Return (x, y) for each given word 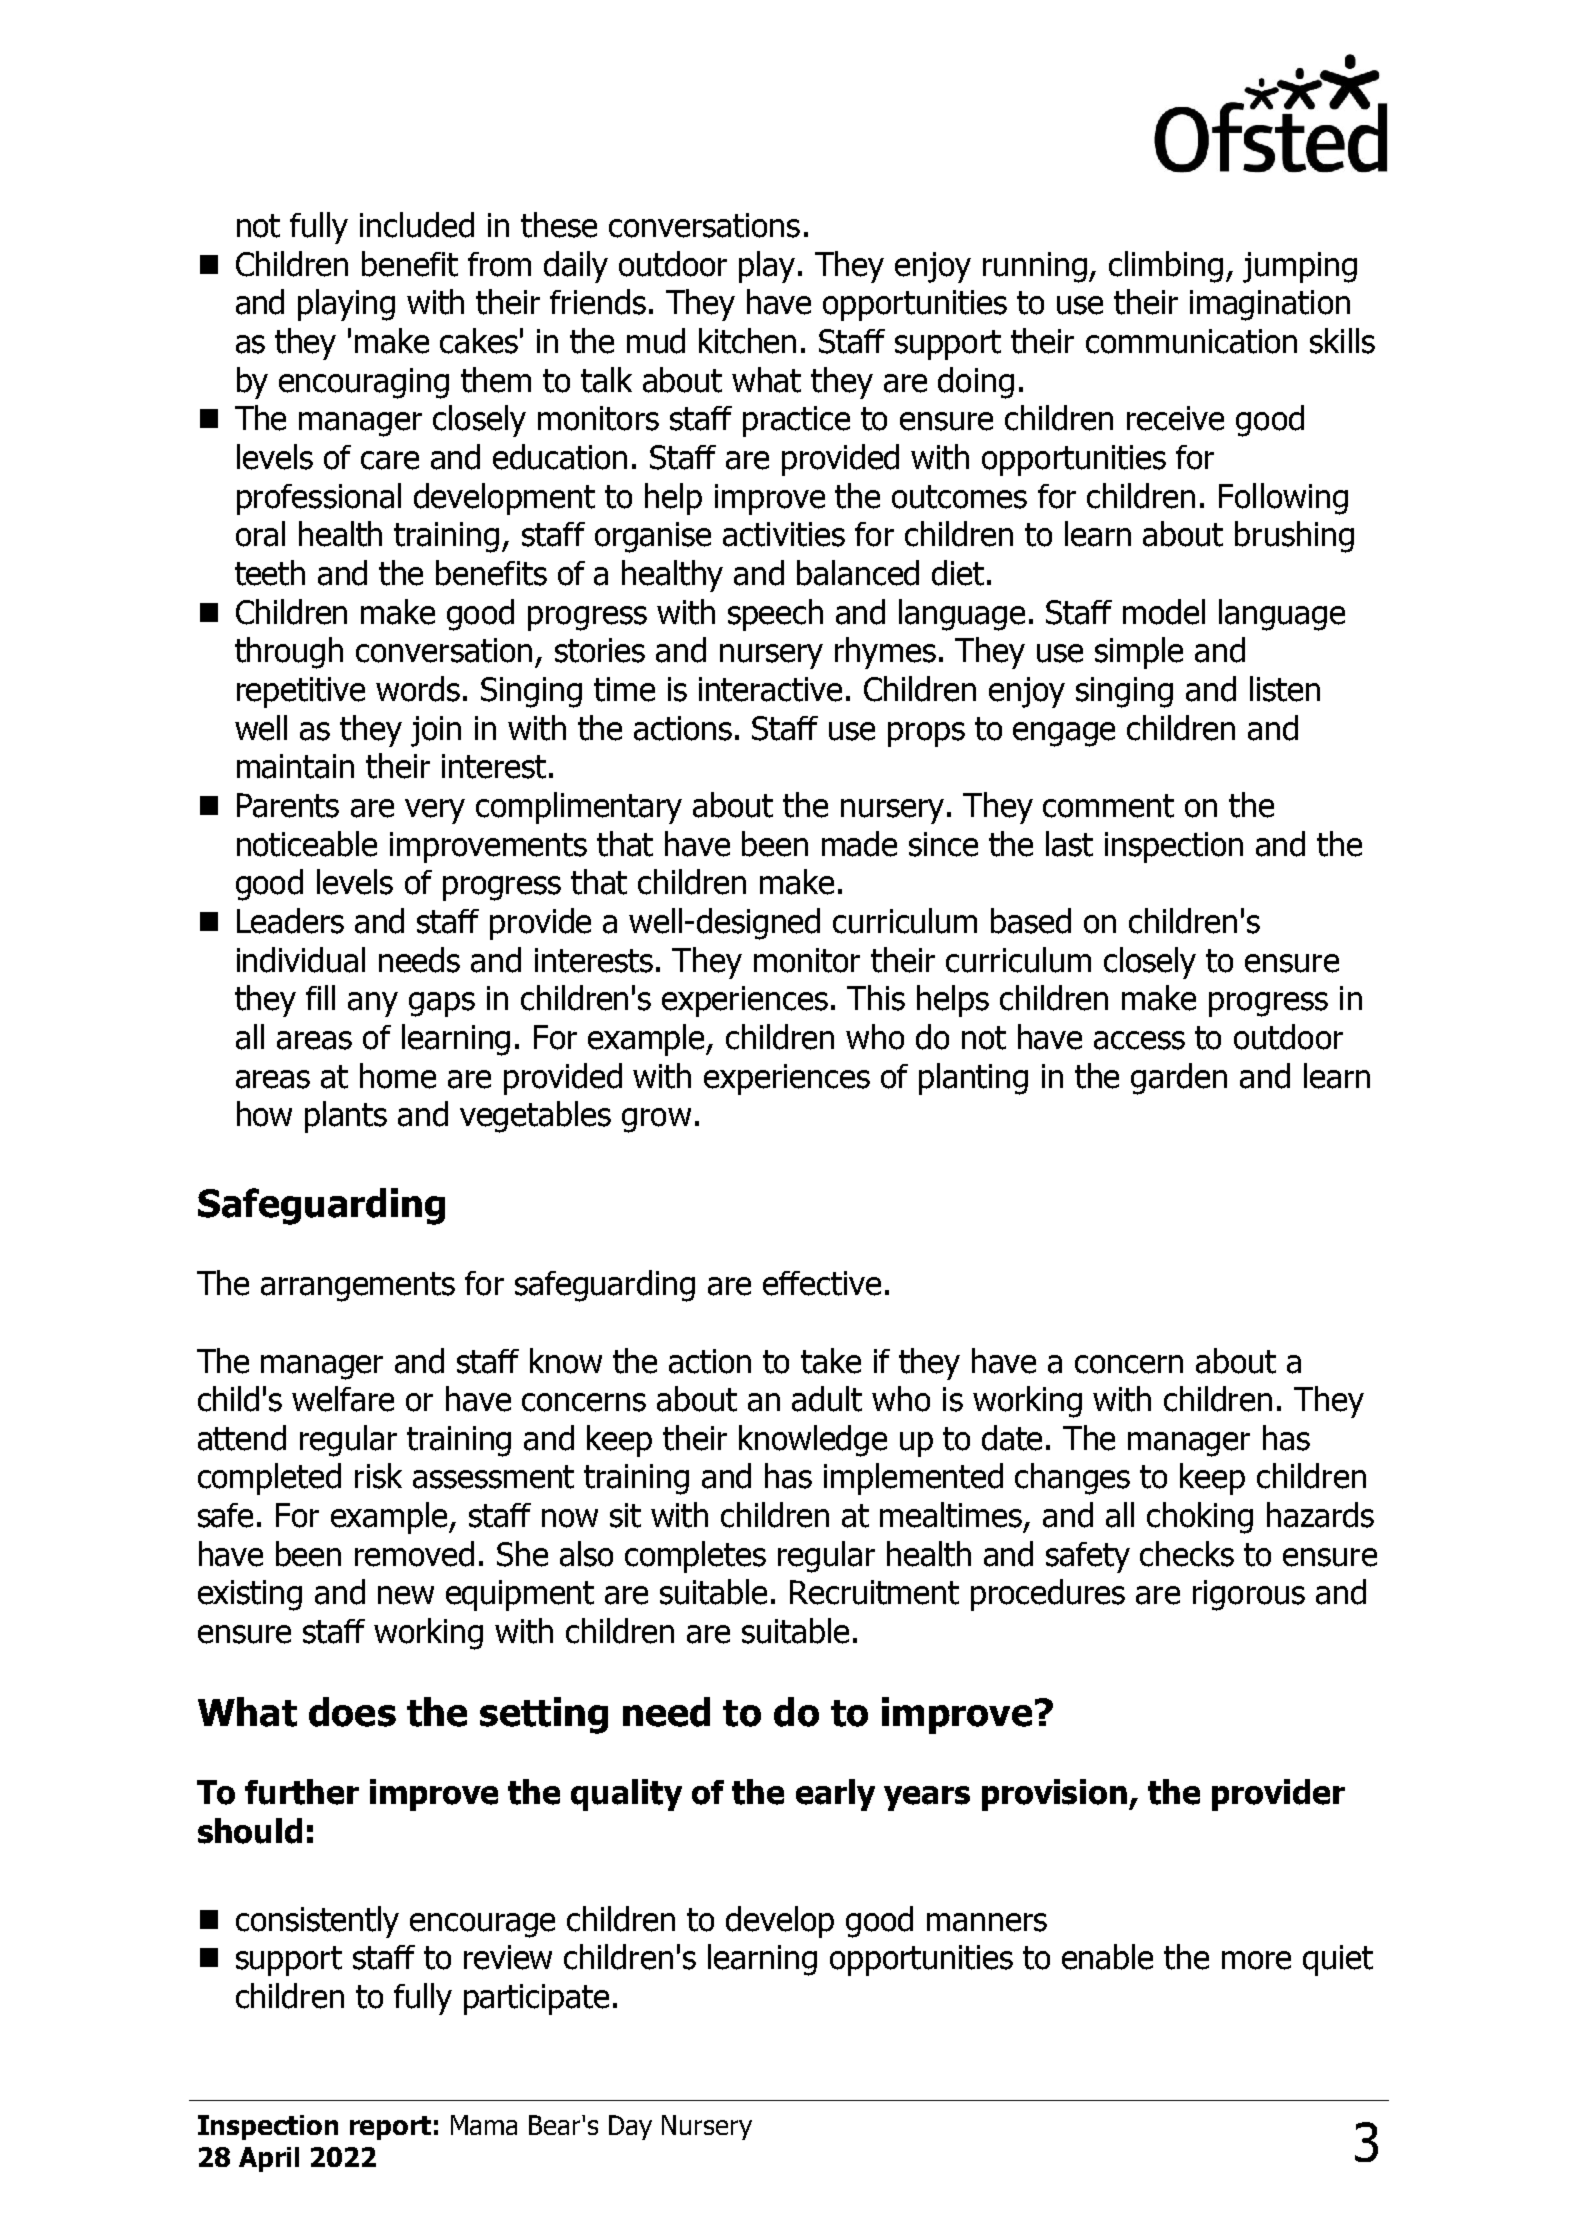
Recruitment (874, 1592)
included (417, 225)
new (406, 1595)
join (436, 731)
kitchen (747, 341)
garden (1179, 1079)
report (390, 2128)
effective (822, 1283)
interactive (770, 689)
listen (1285, 689)
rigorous (1249, 1595)
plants (346, 1117)
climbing (1166, 267)
